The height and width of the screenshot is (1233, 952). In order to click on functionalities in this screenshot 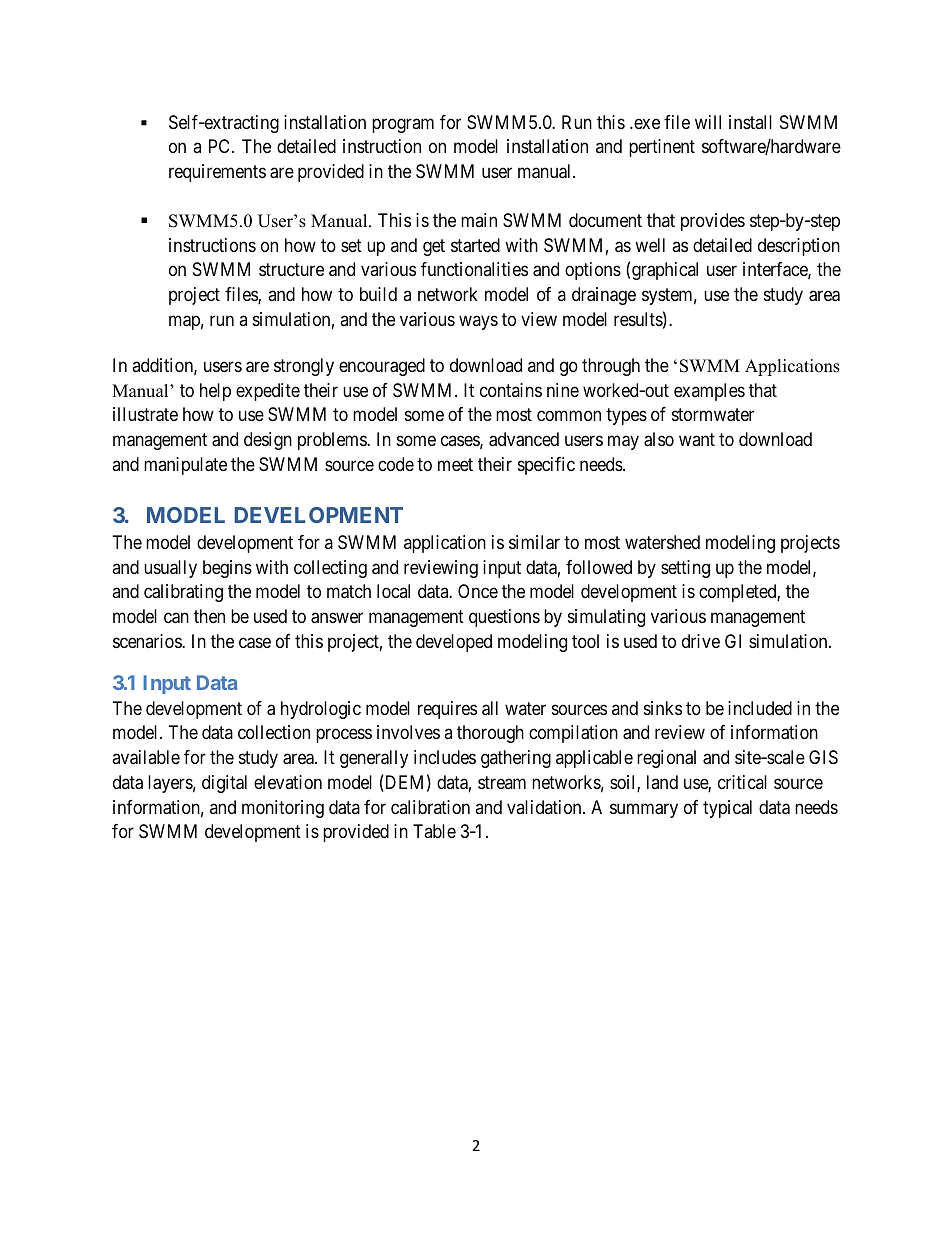, I will do `click(474, 269)`.
